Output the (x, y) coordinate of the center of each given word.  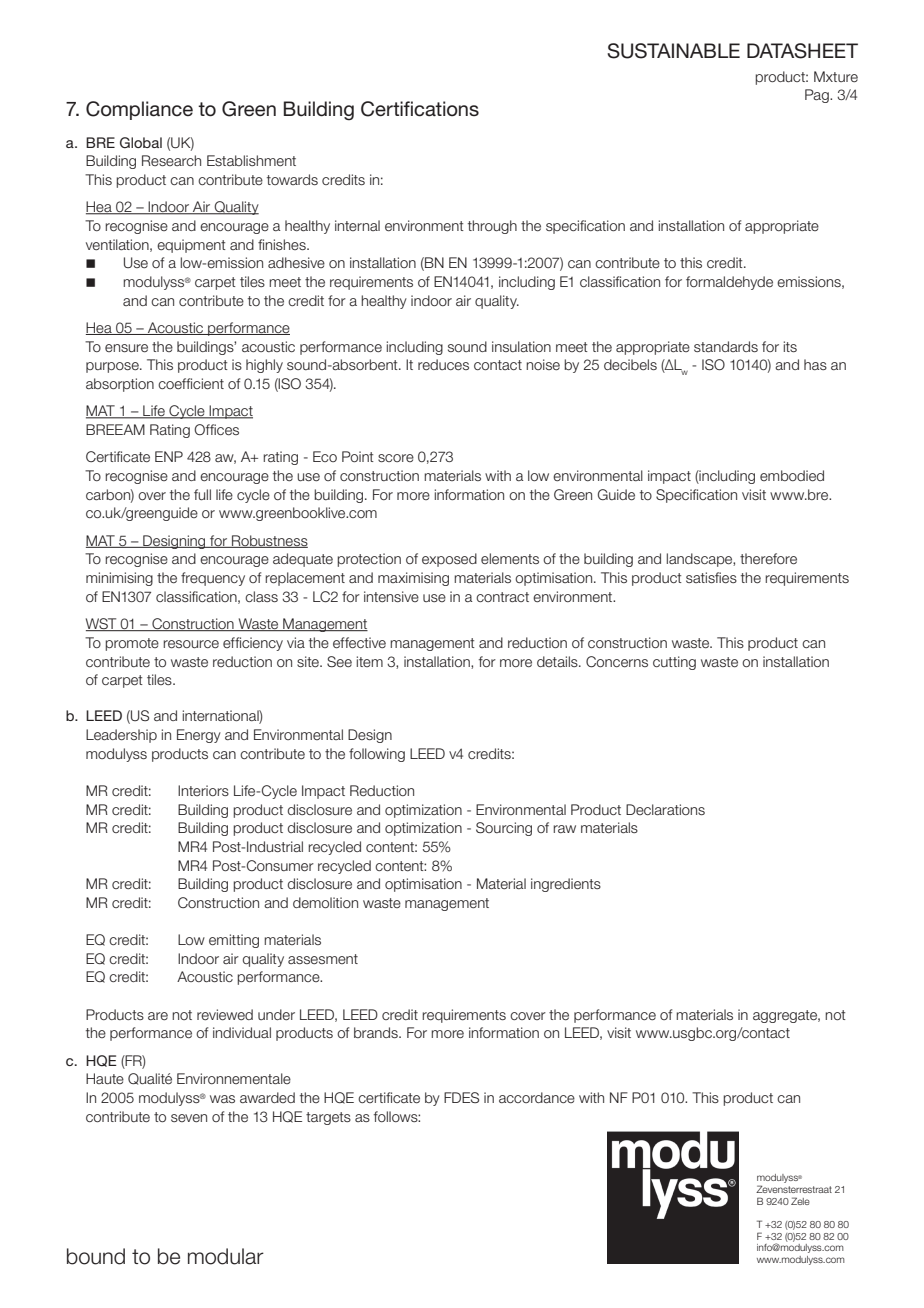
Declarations (665, 809)
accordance (537, 1097)
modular (226, 1256)
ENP (169, 456)
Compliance (139, 110)
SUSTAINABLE (673, 51)
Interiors (203, 790)
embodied (792, 476)
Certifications (420, 109)
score (396, 458)
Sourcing (504, 829)
